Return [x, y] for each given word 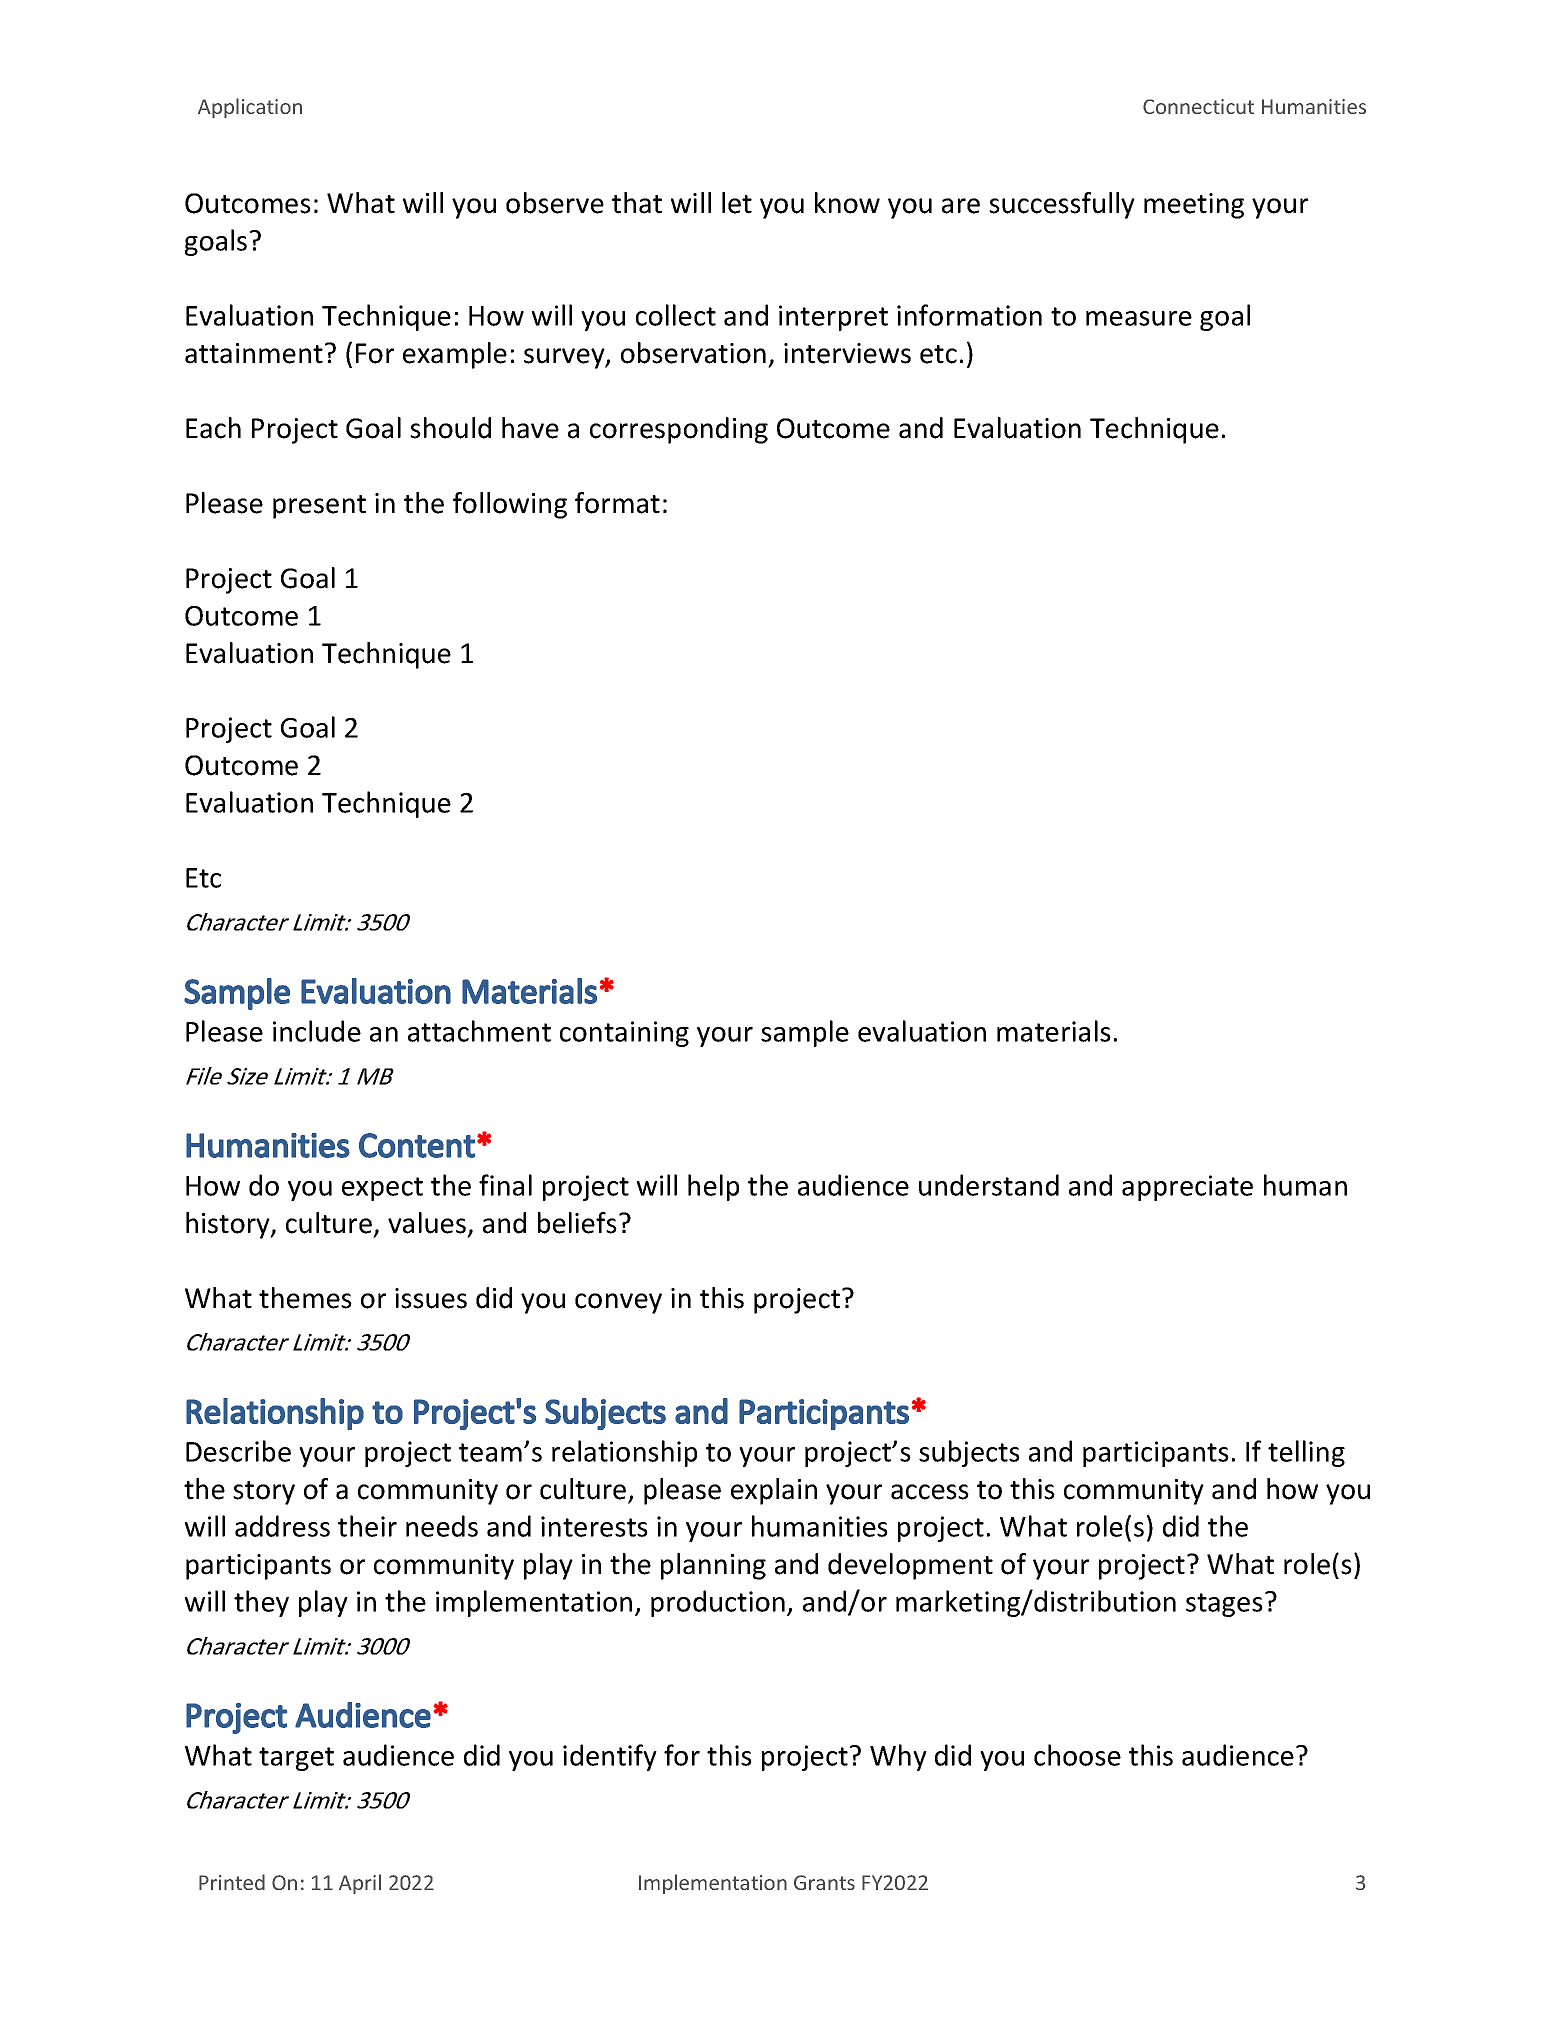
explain [774, 1491]
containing [624, 1034]
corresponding [679, 430]
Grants [824, 1882]
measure [1139, 318]
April [360, 1884]
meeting [1194, 206]
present [319, 507]
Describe [238, 1451]
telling [1306, 1453]
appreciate [1187, 1188]
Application [250, 108]
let [737, 203]
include [317, 1031]
